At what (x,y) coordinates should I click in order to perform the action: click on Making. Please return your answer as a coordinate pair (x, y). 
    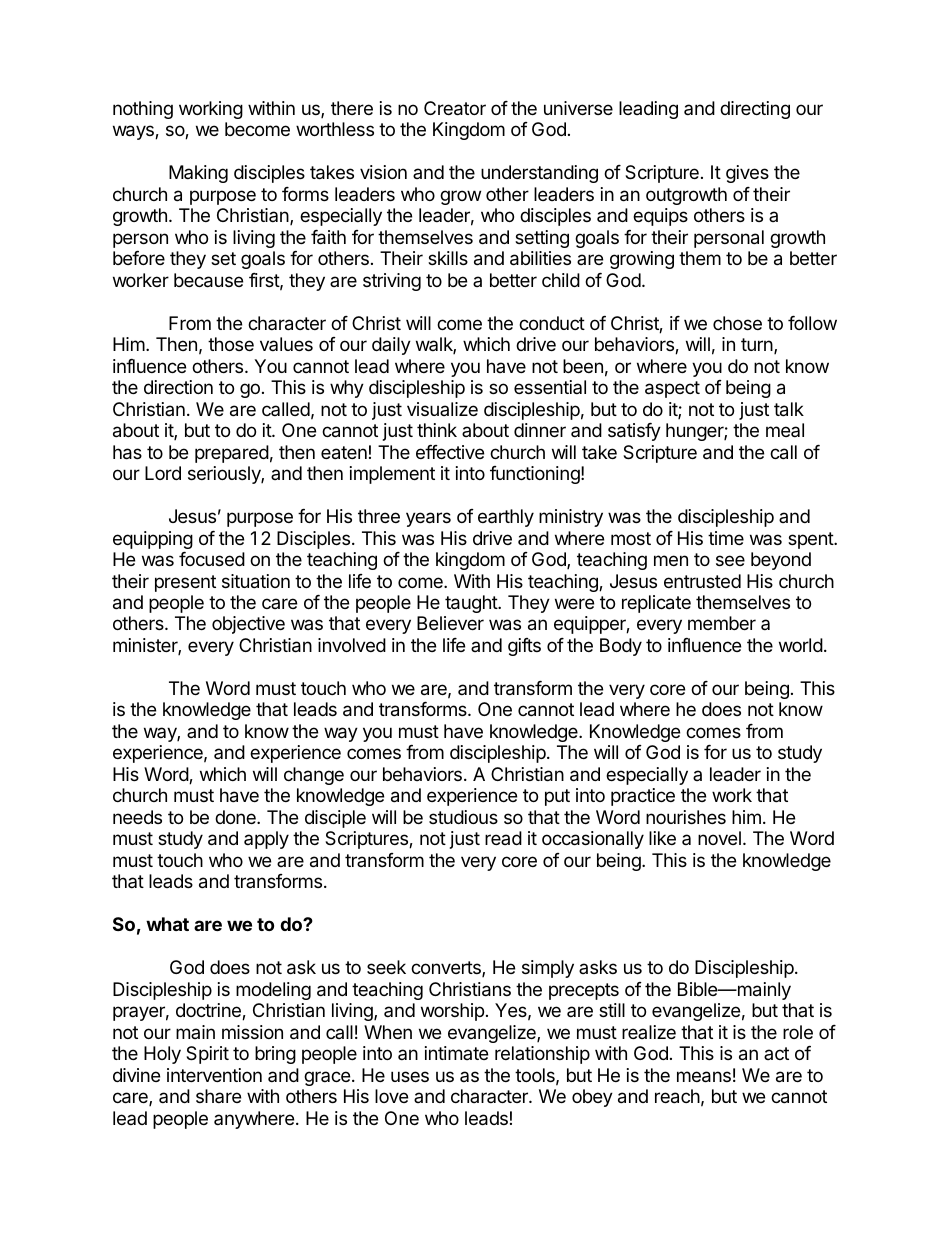
    Looking at the image, I should click on (198, 174).
